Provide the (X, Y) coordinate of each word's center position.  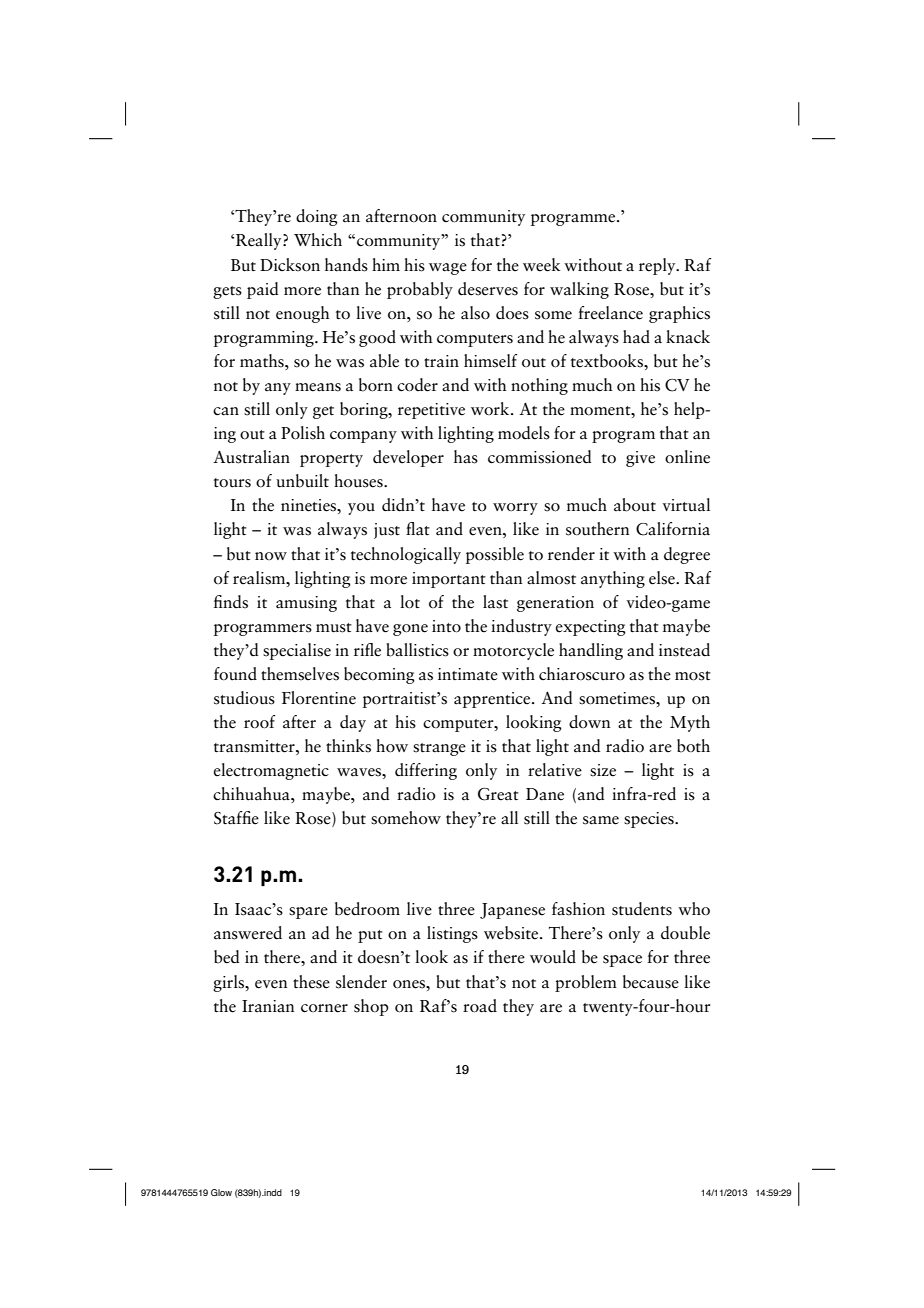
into (446, 626)
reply (658, 266)
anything (613, 579)
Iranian (268, 1006)
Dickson (290, 265)
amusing (306, 604)
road (480, 1006)
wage (448, 269)
